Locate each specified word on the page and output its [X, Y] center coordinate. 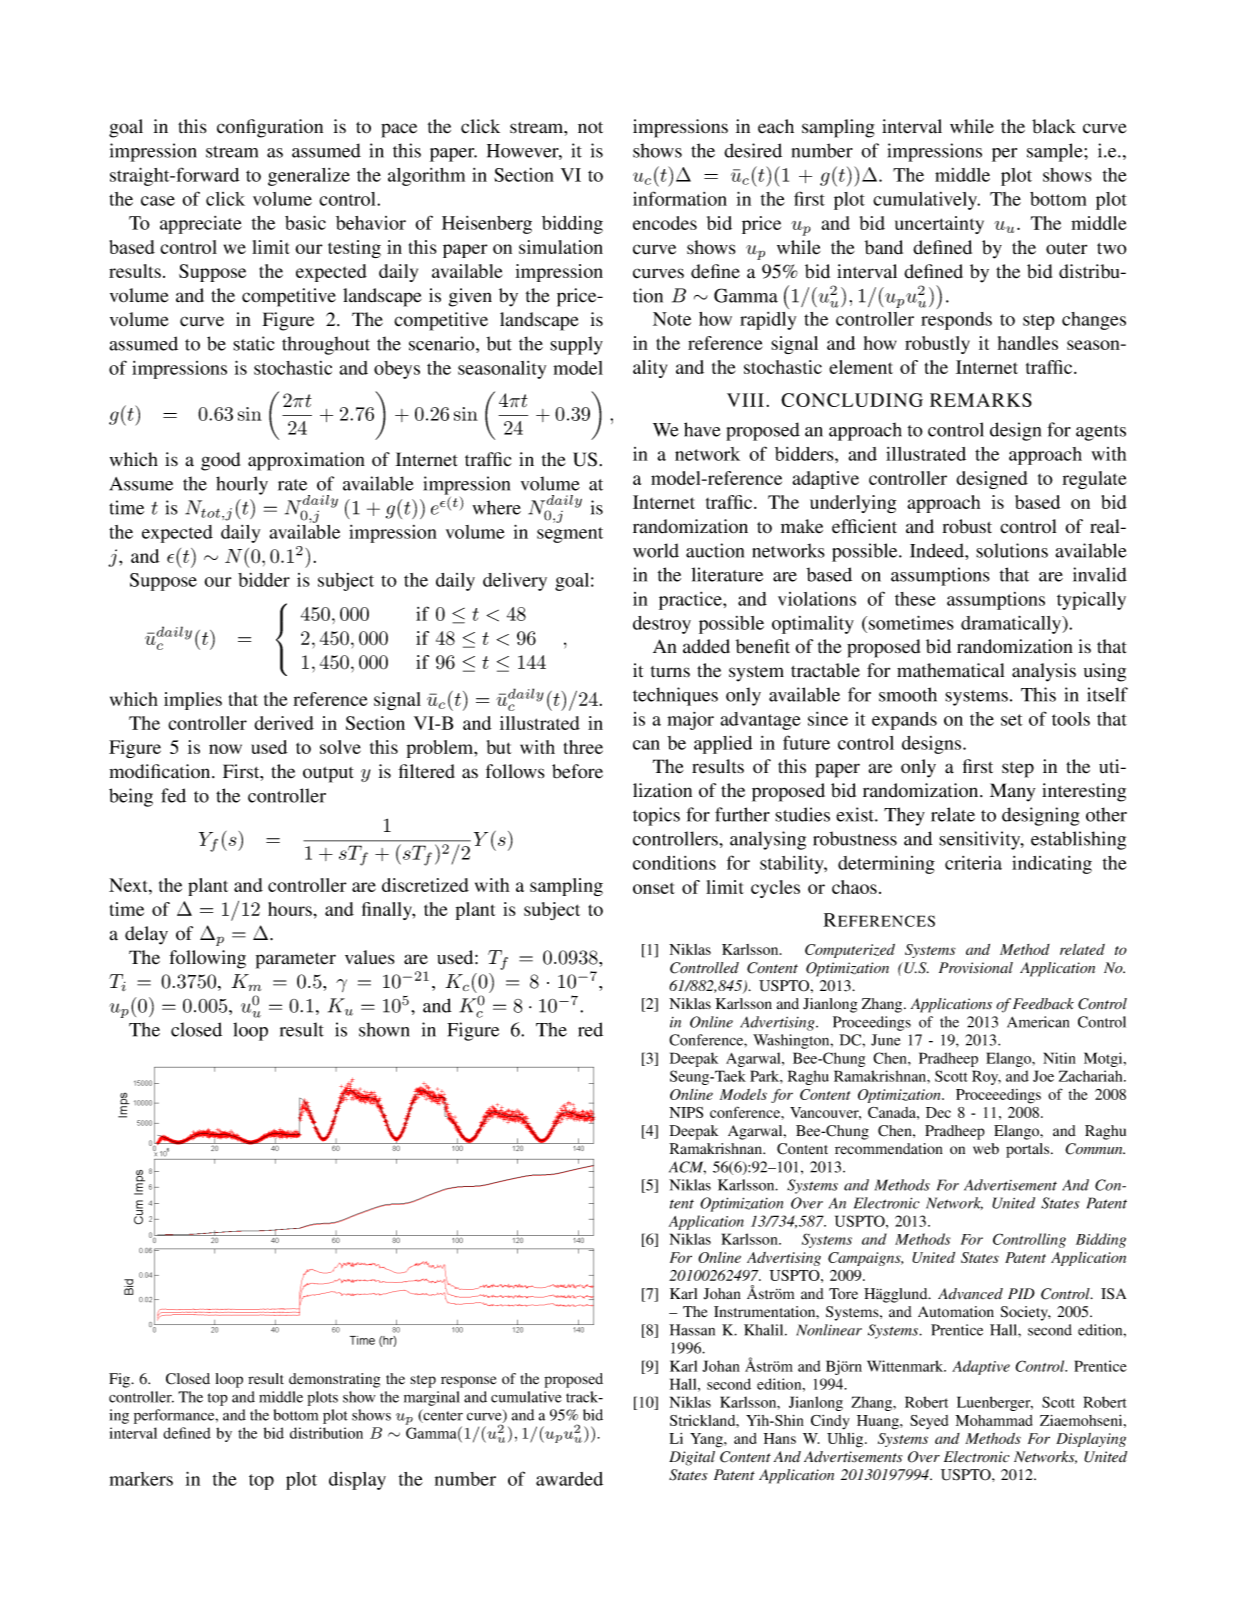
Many [1012, 792]
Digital [692, 1458]
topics [656, 816]
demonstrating [334, 1380]
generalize [309, 177]
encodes [665, 223]
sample [1056, 152]
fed [173, 795]
